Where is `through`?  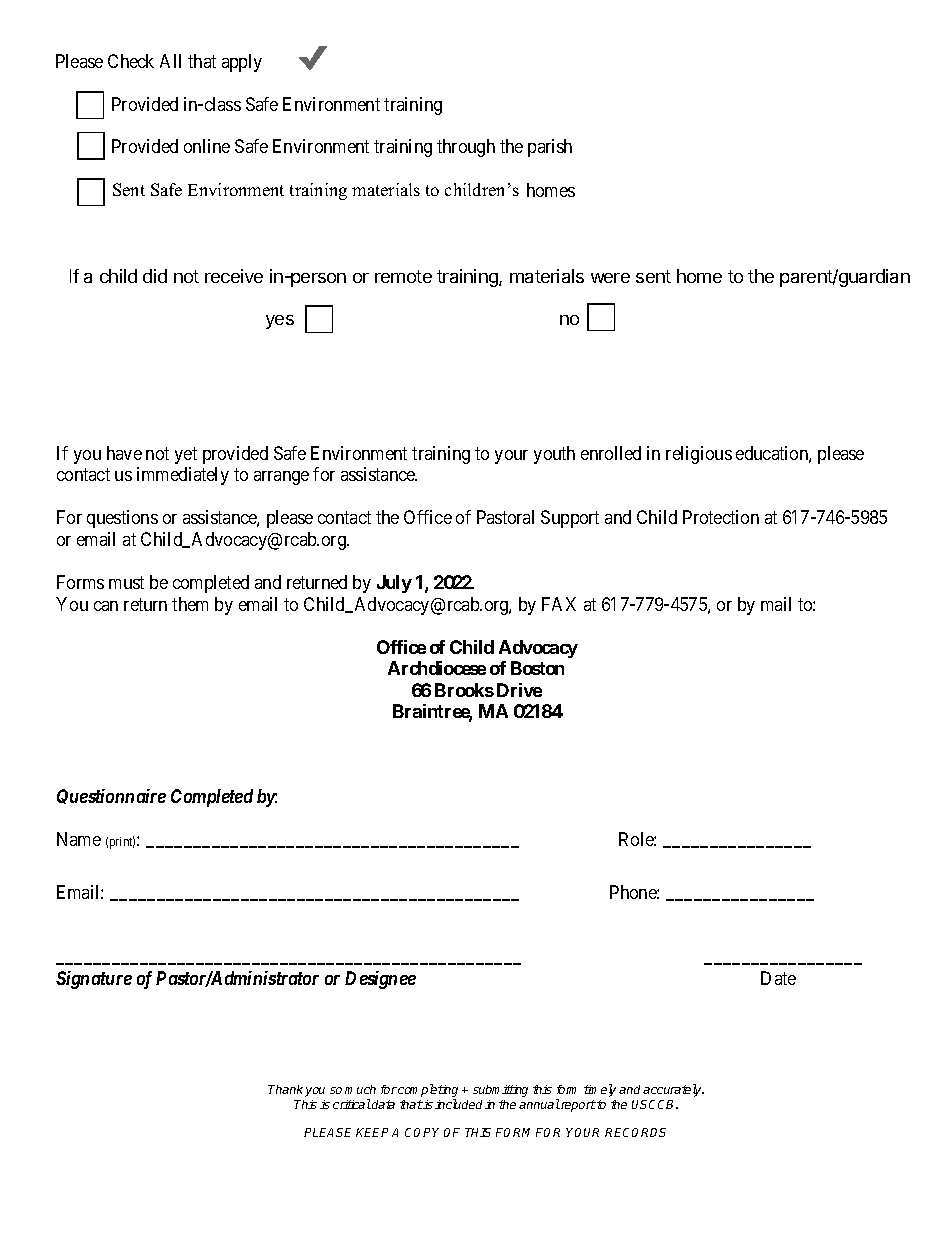
through is located at coordinates (466, 148).
